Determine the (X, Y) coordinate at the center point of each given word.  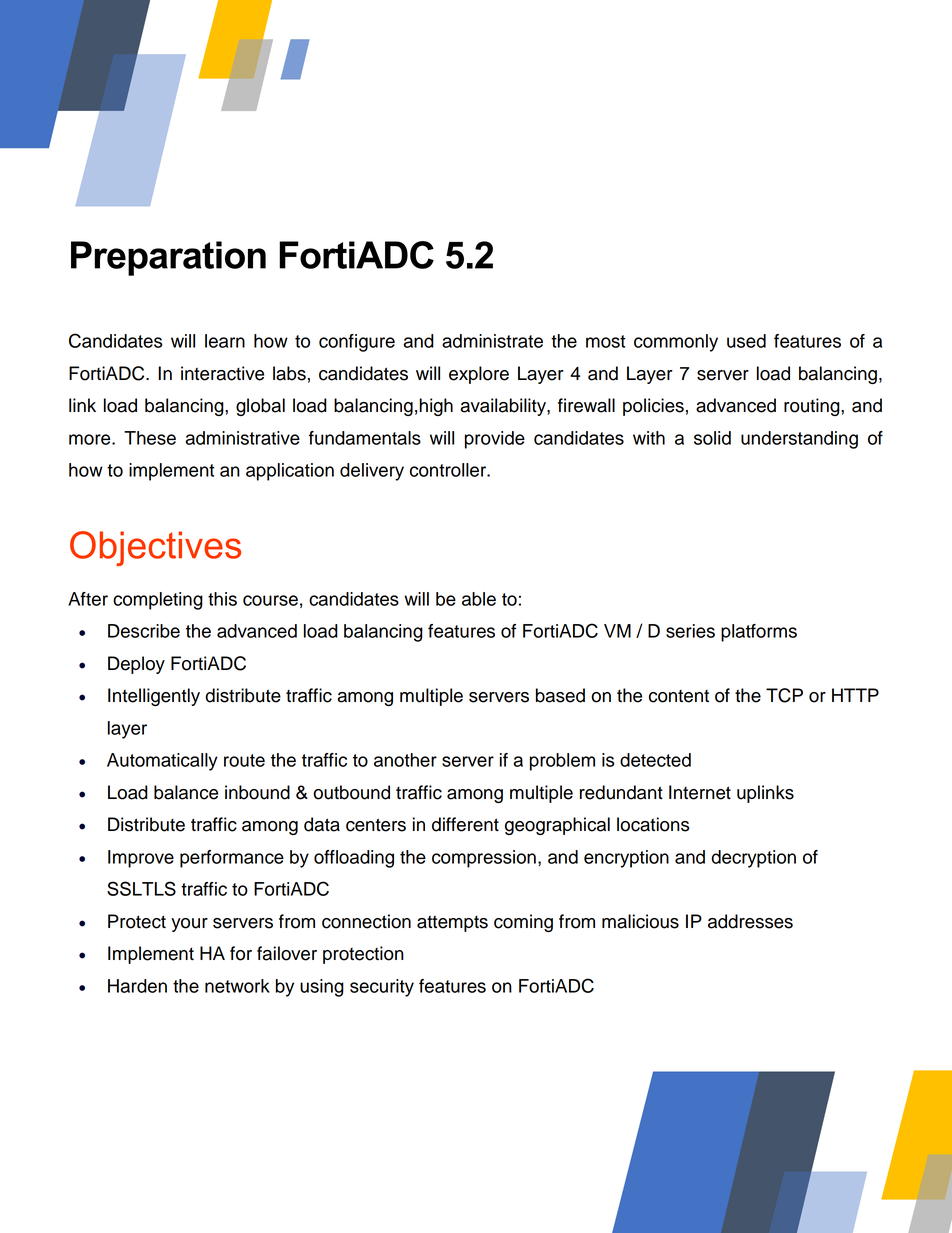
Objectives (155, 548)
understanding (799, 440)
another (405, 760)
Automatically (162, 762)
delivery (372, 472)
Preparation (168, 258)
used (746, 341)
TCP (784, 695)
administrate (492, 341)
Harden (137, 986)
